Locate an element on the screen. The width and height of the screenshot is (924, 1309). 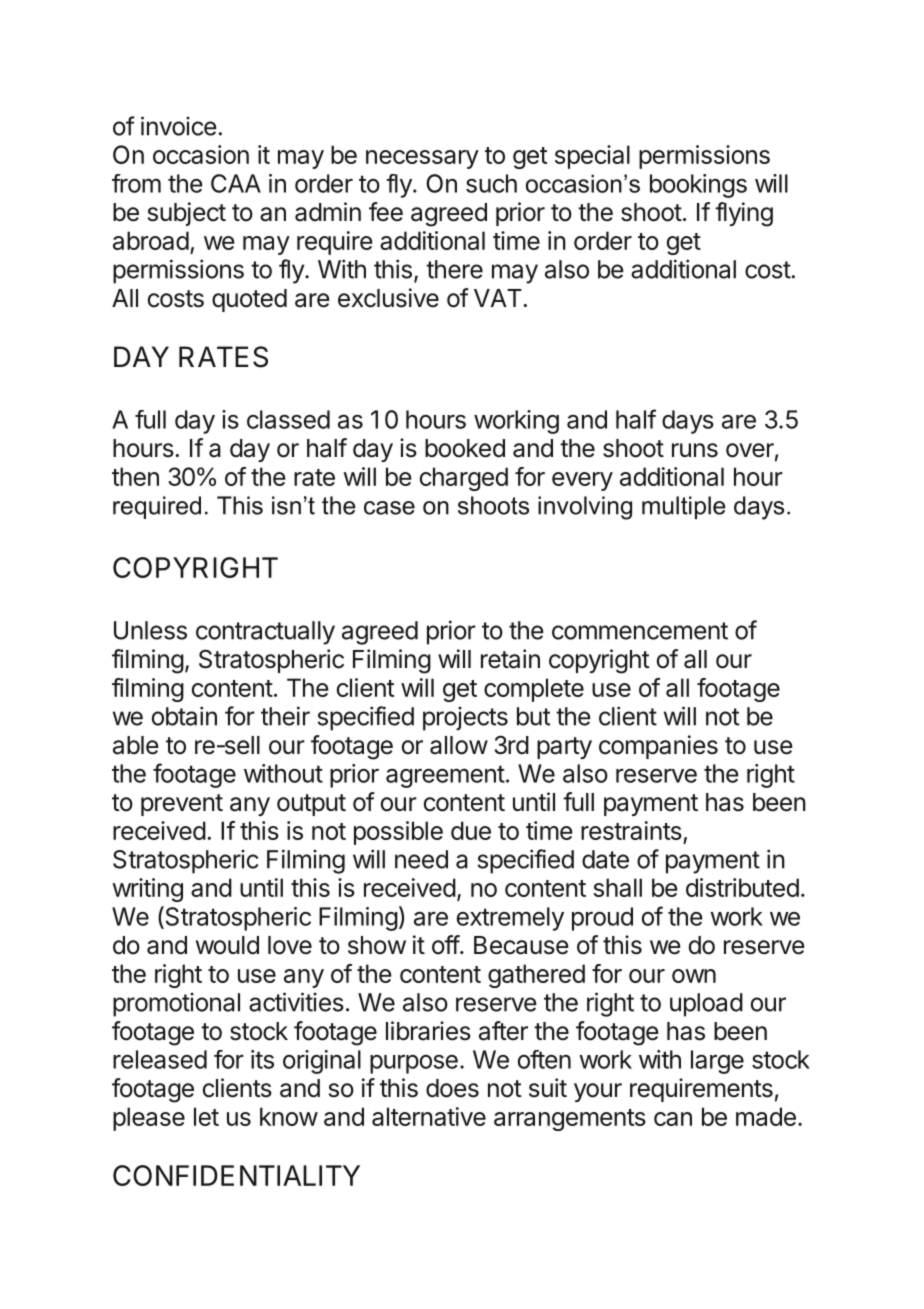
alternative is located at coordinates (429, 1116).
